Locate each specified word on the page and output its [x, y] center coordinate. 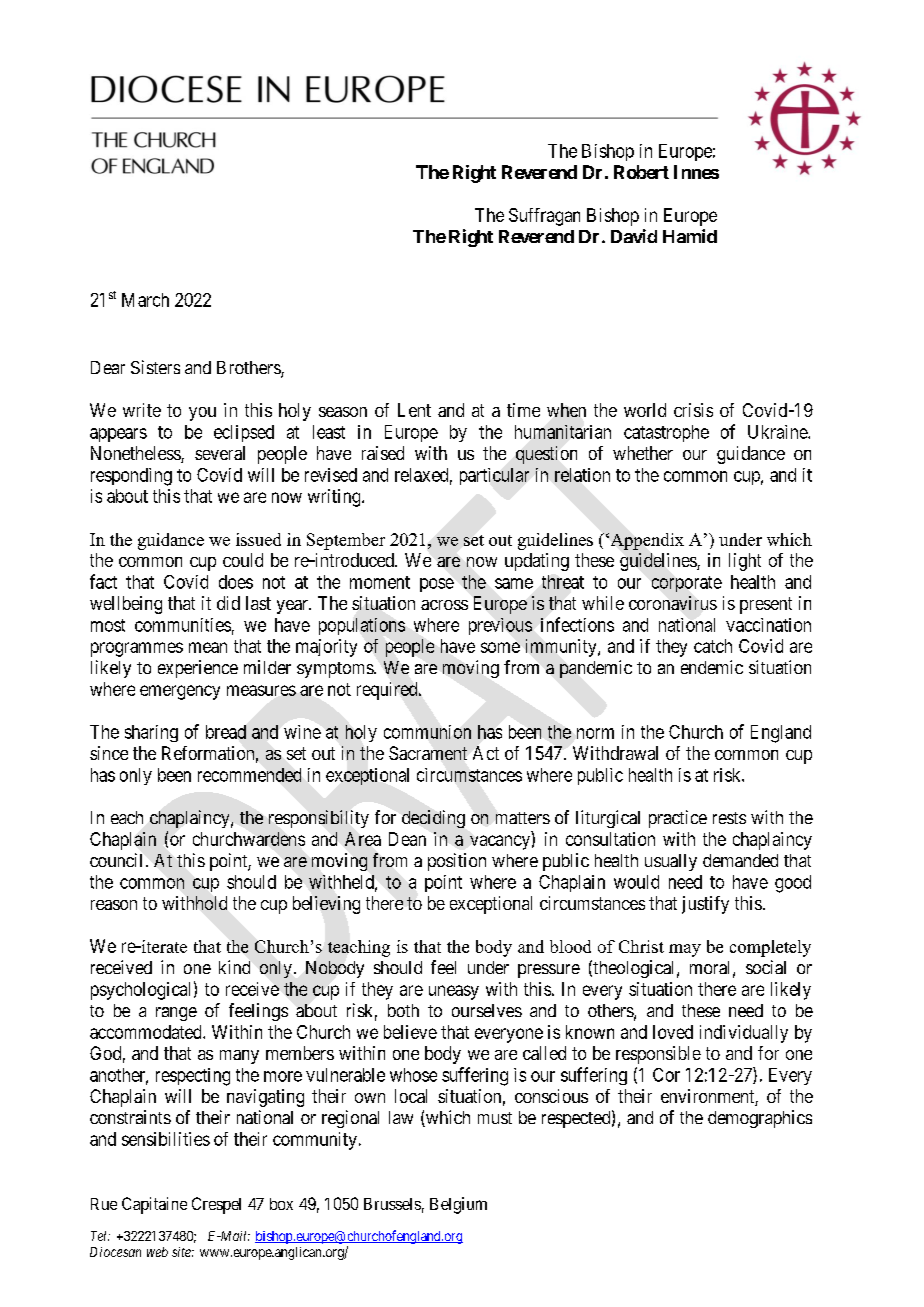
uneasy [454, 992]
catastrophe [666, 433]
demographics [760, 1119]
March [145, 300]
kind [234, 967]
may [685, 950]
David [634, 236]
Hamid [690, 236]
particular [494, 476]
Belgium [458, 1205]
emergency [180, 692]
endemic [712, 667]
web [157, 1252]
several [220, 453]
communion [427, 732]
